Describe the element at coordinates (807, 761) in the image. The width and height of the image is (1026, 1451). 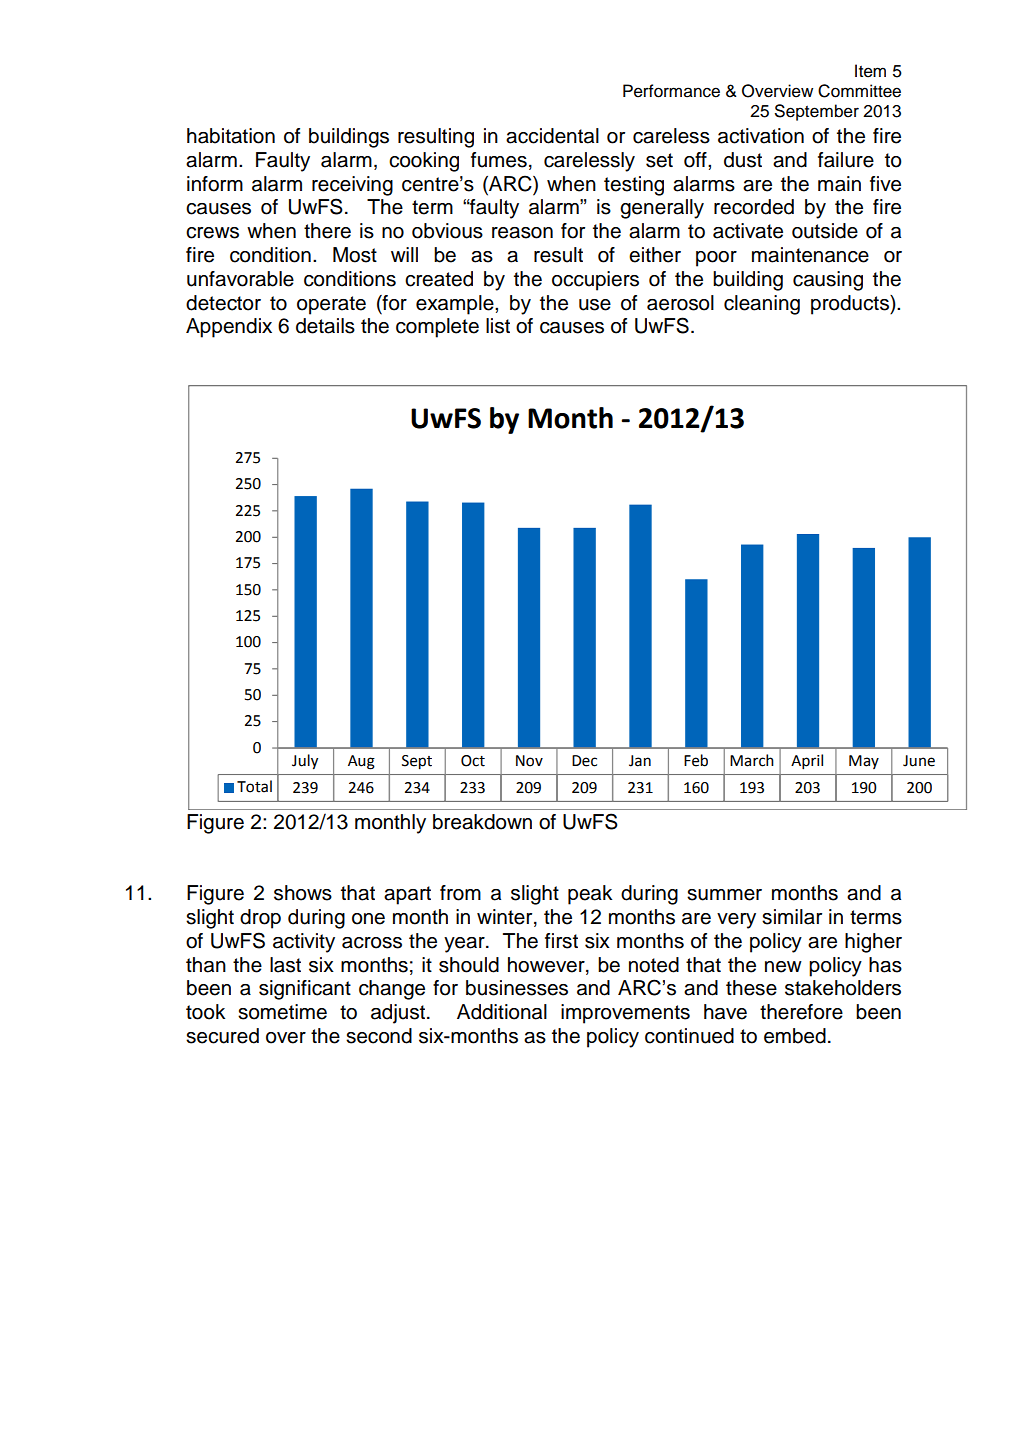
I see `April` at that location.
